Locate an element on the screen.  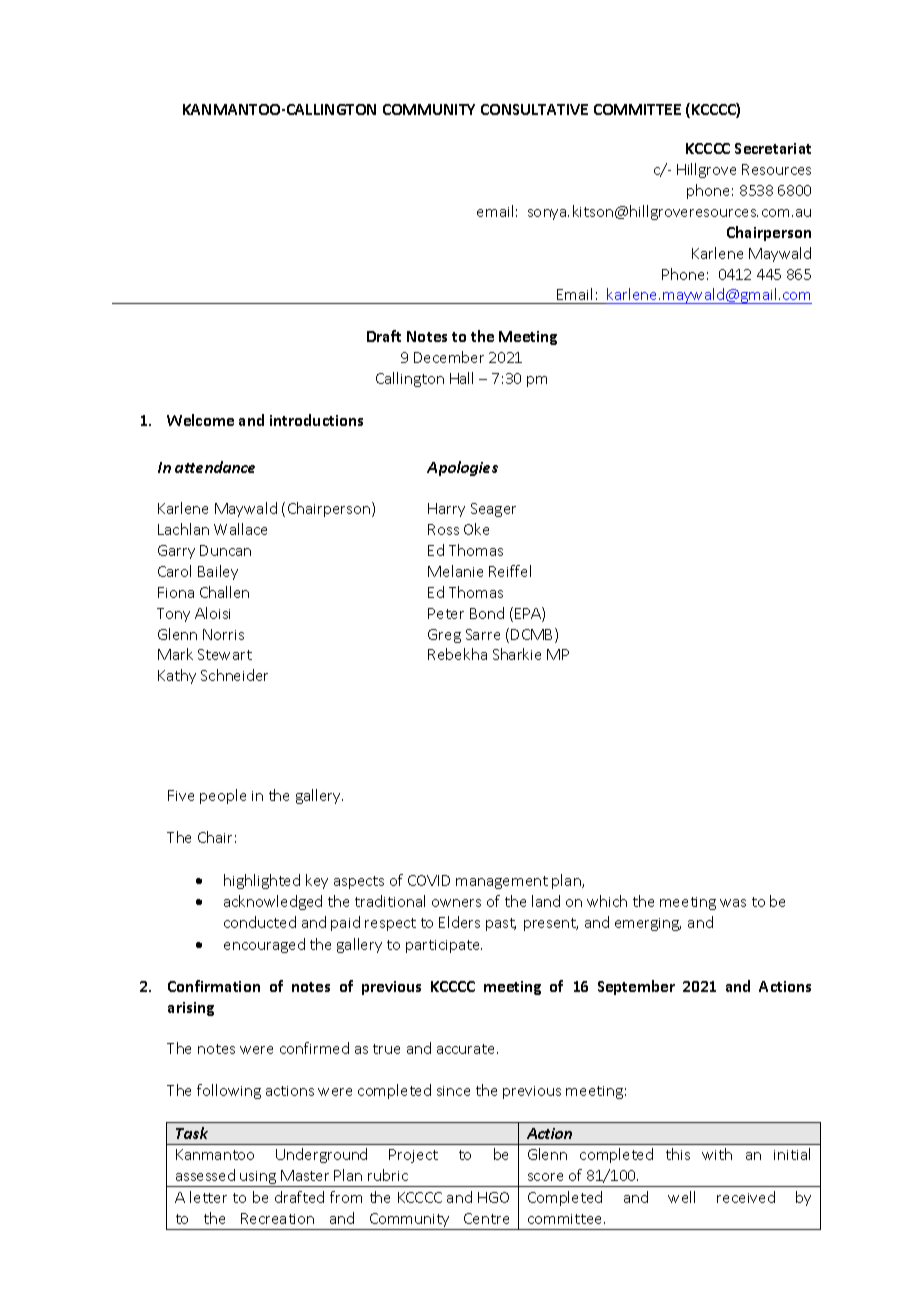
was is located at coordinates (733, 903).
